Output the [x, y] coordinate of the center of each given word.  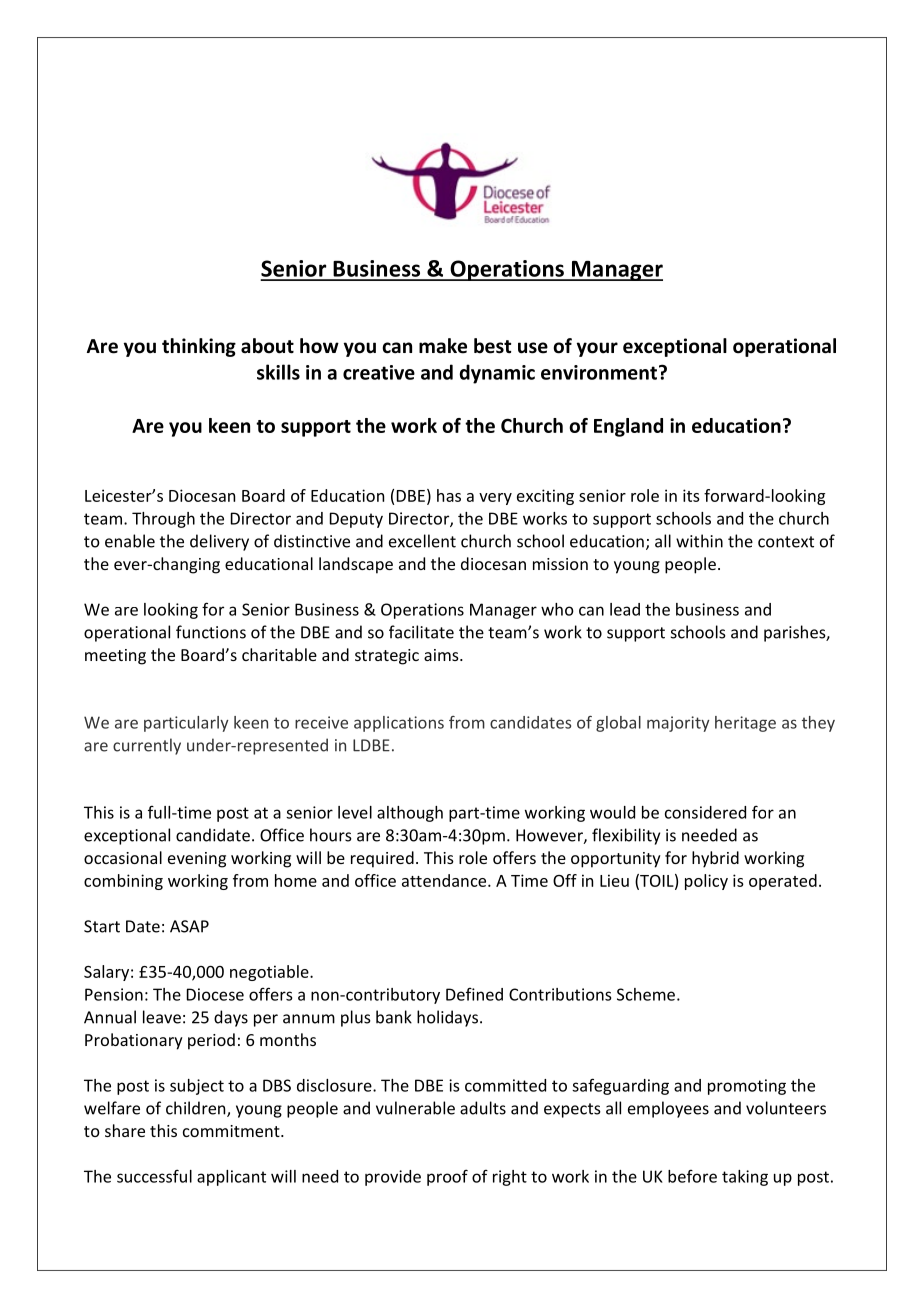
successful [154, 1176]
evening [197, 860]
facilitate [421, 632]
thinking [199, 347]
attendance [445, 880]
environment [599, 372]
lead [625, 609]
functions [211, 632]
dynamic [497, 374]
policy [706, 882]
